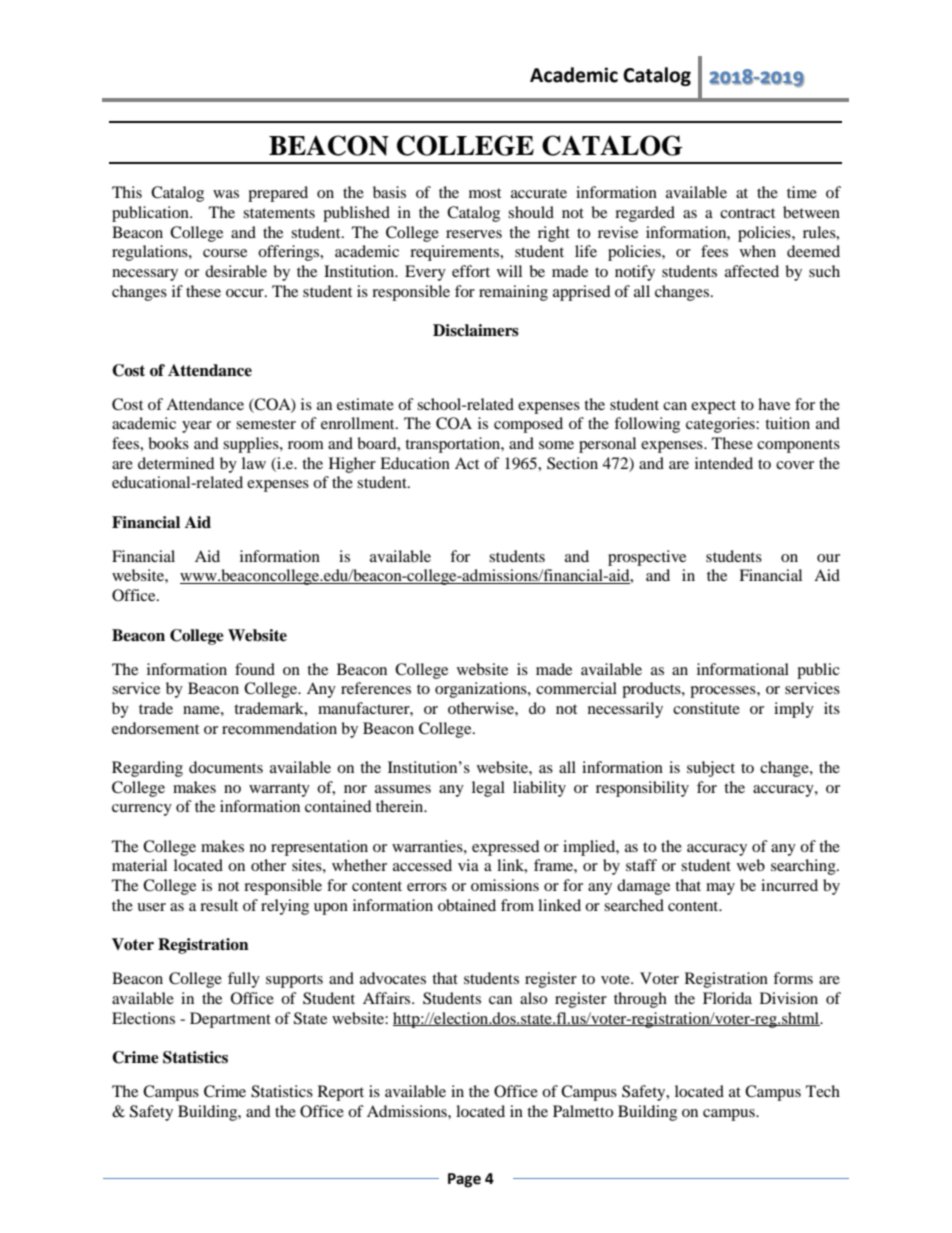 This screenshot has width=952, height=1233. Describe the element at coordinates (464, 1180) in the screenshot. I see `Page` at that location.
